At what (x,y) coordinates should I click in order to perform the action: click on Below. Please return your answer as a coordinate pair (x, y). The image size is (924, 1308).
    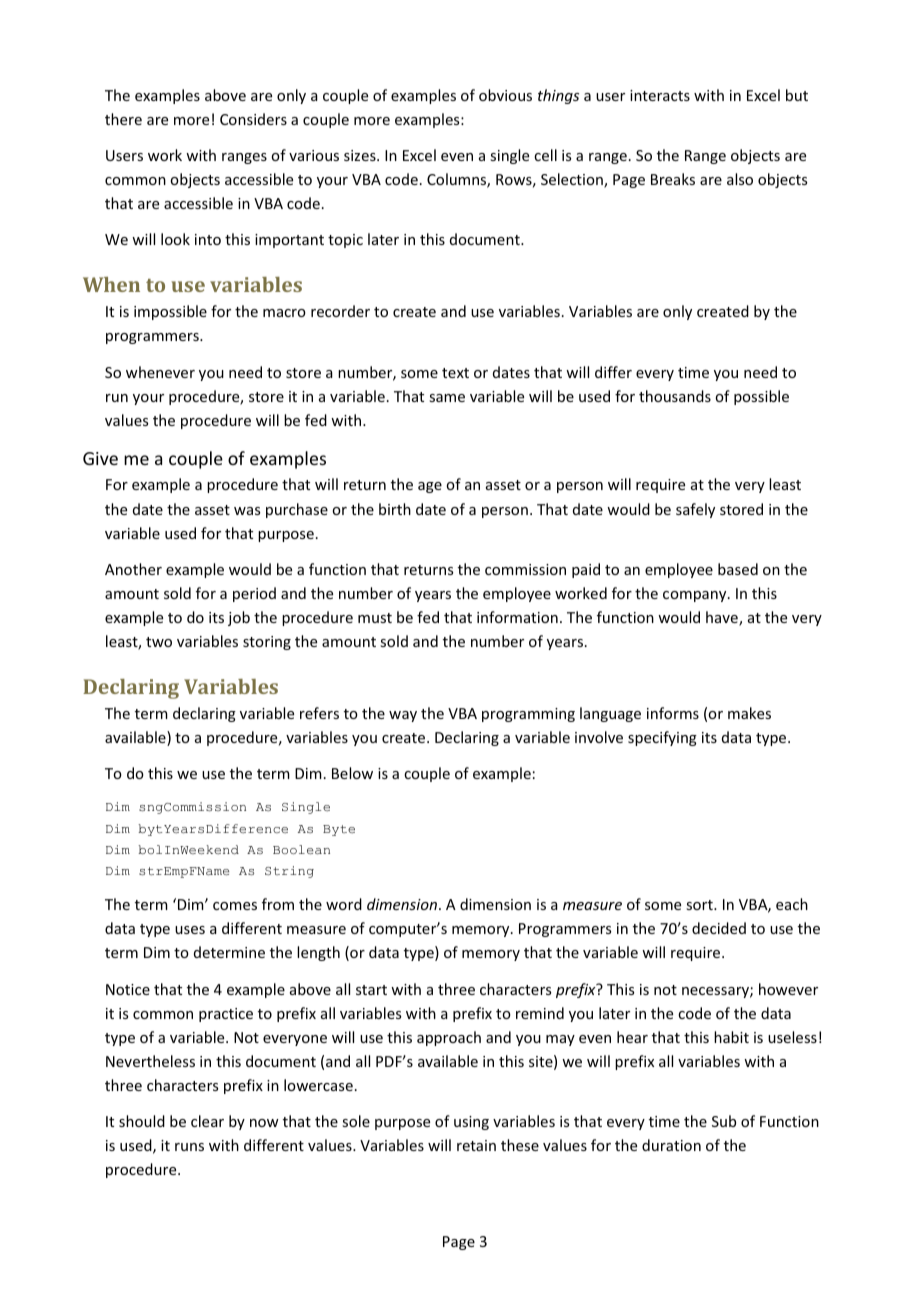
    Looking at the image, I should click on (352, 773).
